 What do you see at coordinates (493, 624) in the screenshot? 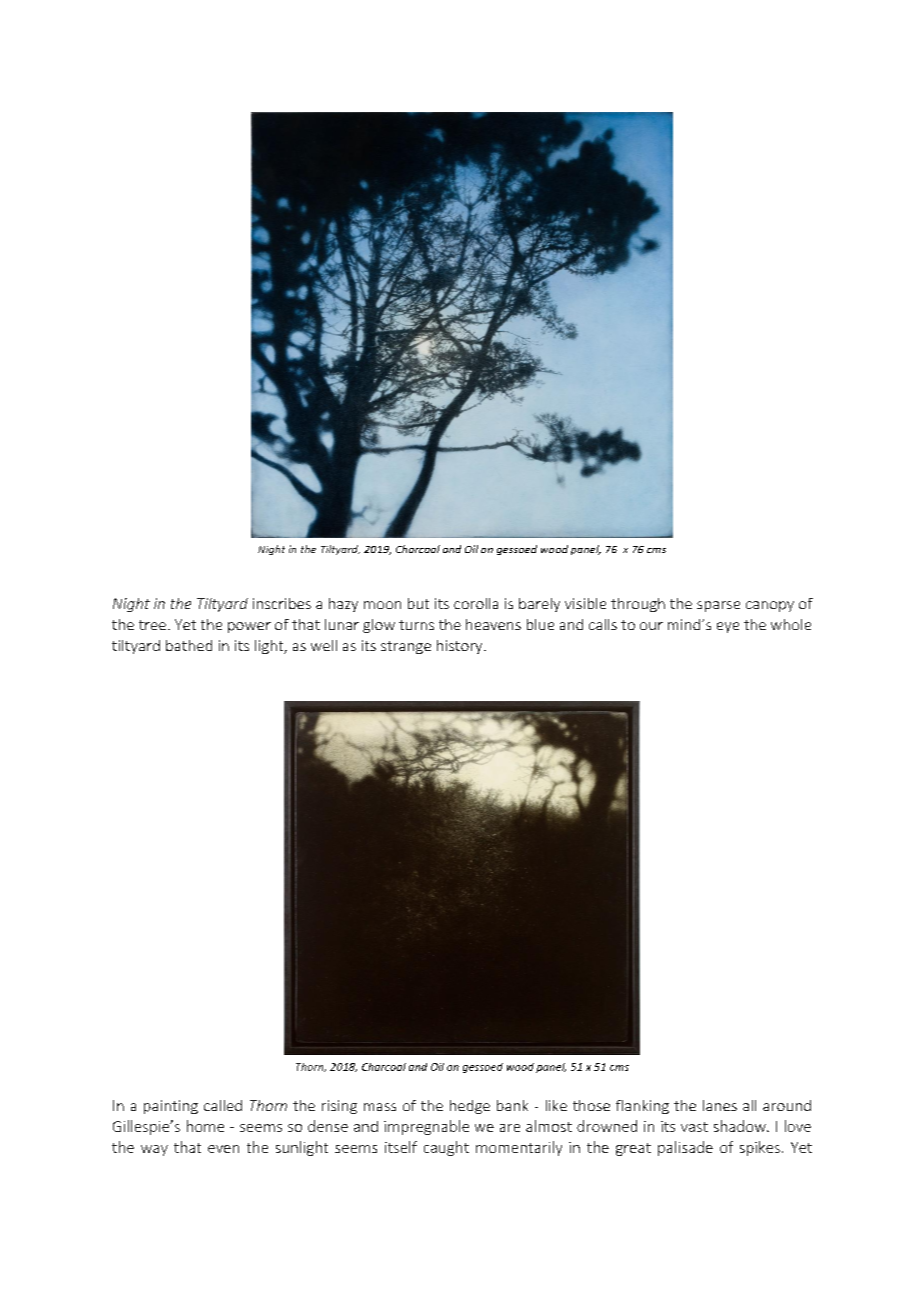
I see `heavens` at bounding box center [493, 624].
